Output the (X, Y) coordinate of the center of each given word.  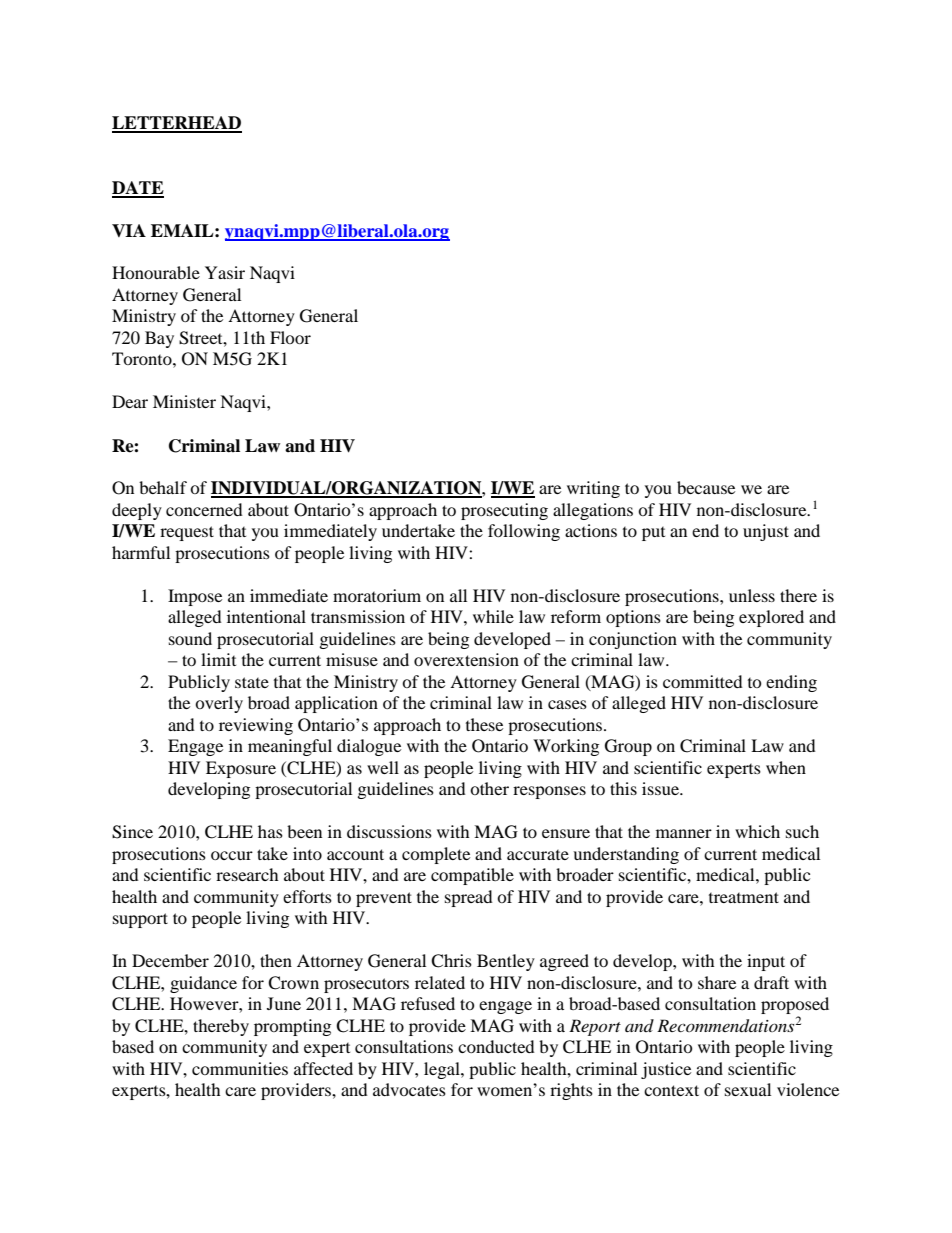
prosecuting (504, 511)
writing (593, 489)
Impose (195, 597)
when (786, 767)
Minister (184, 401)
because (706, 487)
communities (240, 1068)
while (493, 616)
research (247, 874)
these (484, 724)
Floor (290, 337)
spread (469, 898)
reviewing (256, 726)
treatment (744, 897)
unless (752, 595)
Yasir (225, 272)
